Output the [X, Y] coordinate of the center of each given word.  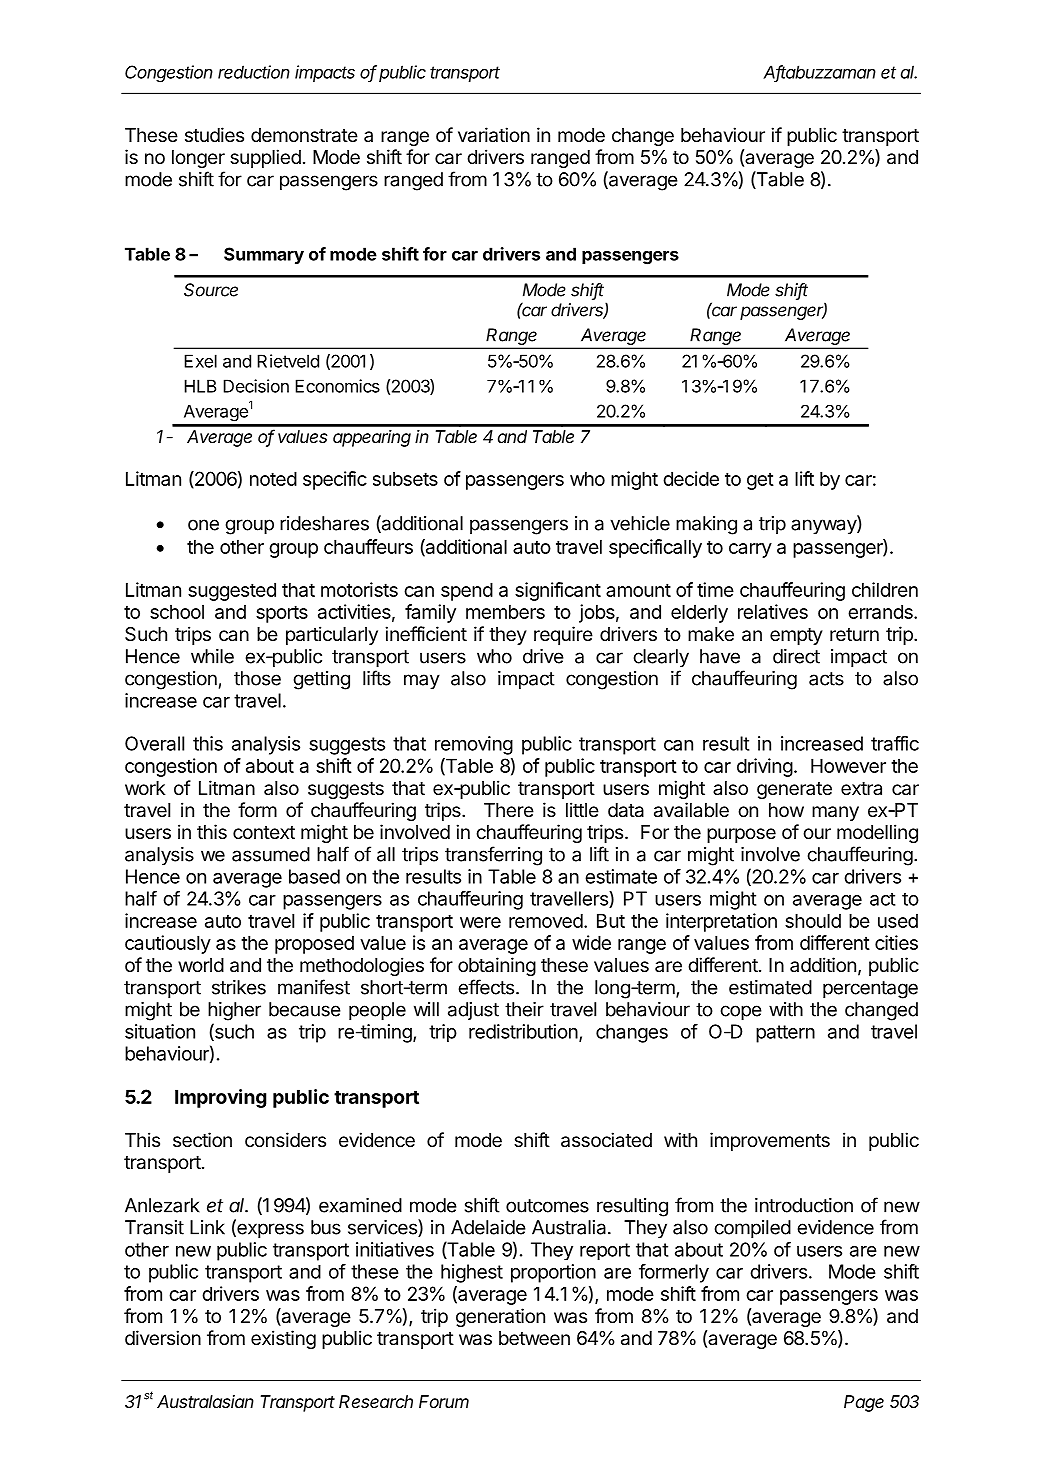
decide [691, 478]
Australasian [205, 1401]
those [257, 678]
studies [214, 134]
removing [474, 745]
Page [864, 1403]
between [534, 1338]
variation [494, 135]
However [848, 765]
